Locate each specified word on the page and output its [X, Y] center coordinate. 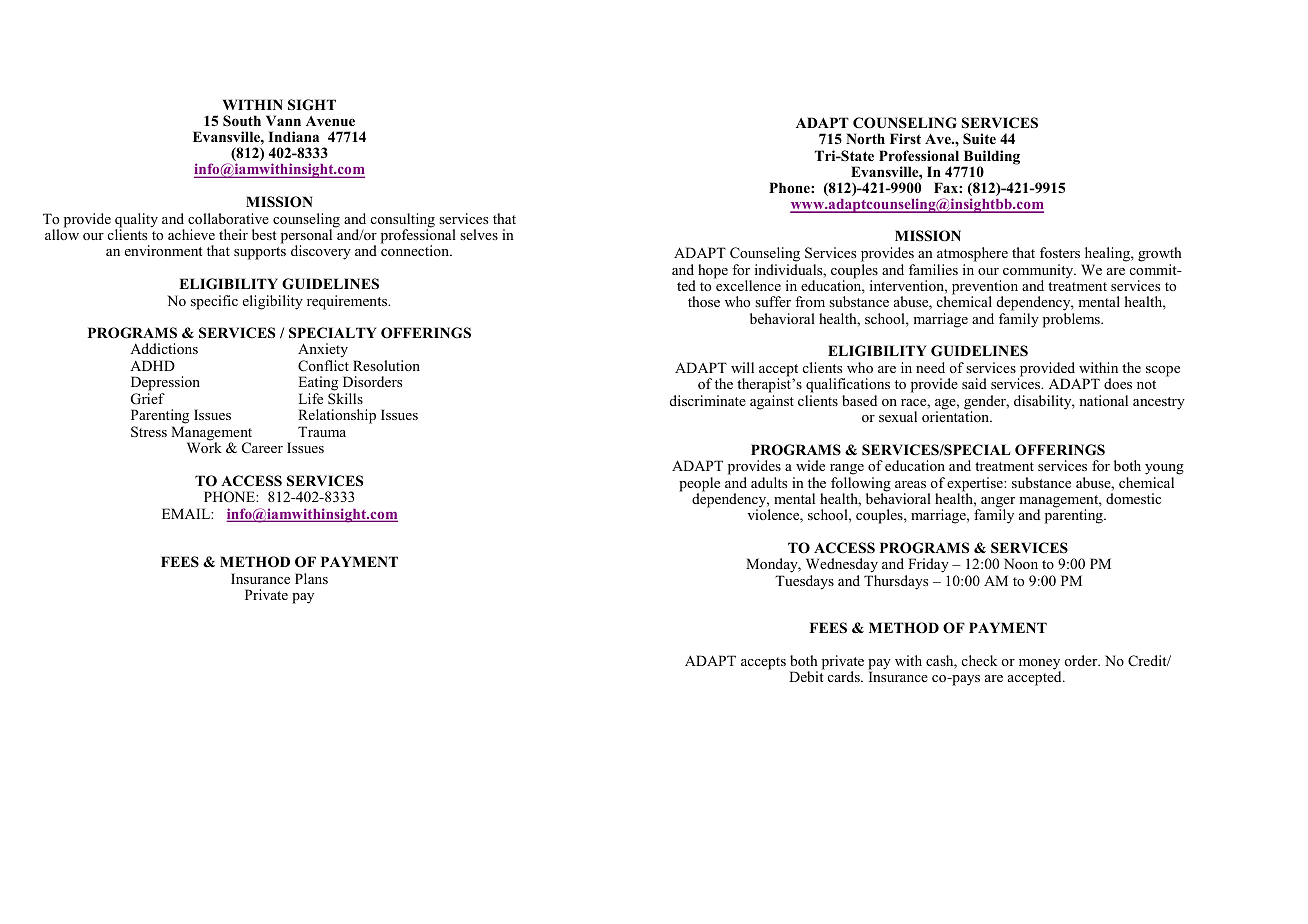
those [704, 301]
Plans [311, 578]
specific [214, 302]
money [1040, 665]
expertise [976, 485]
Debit [807, 675]
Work [204, 446]
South [242, 120]
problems [1072, 320]
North [865, 138]
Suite [979, 138]
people [699, 485]
